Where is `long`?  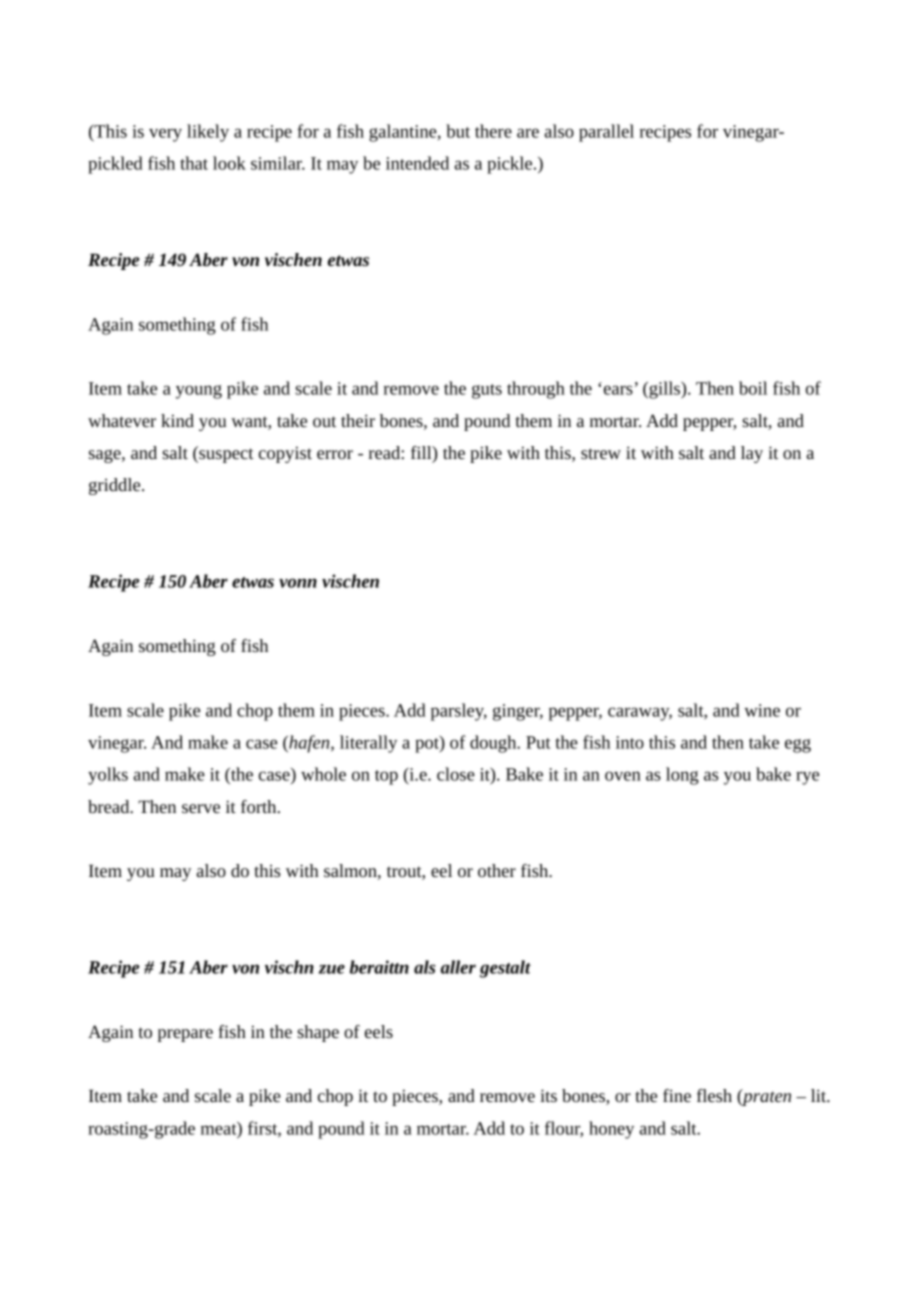
long is located at coordinates (682, 776).
